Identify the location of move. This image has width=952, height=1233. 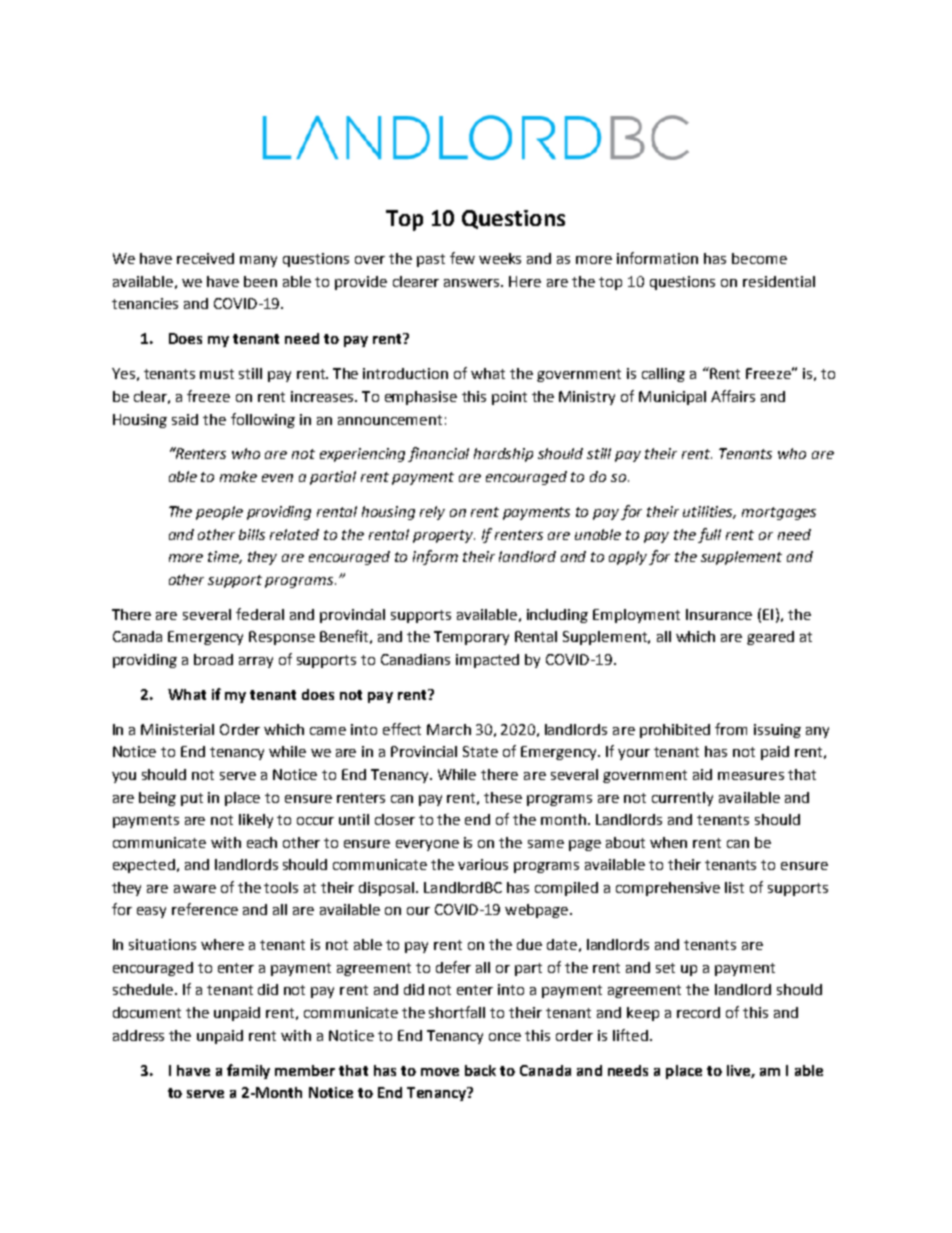
(440, 1072).
